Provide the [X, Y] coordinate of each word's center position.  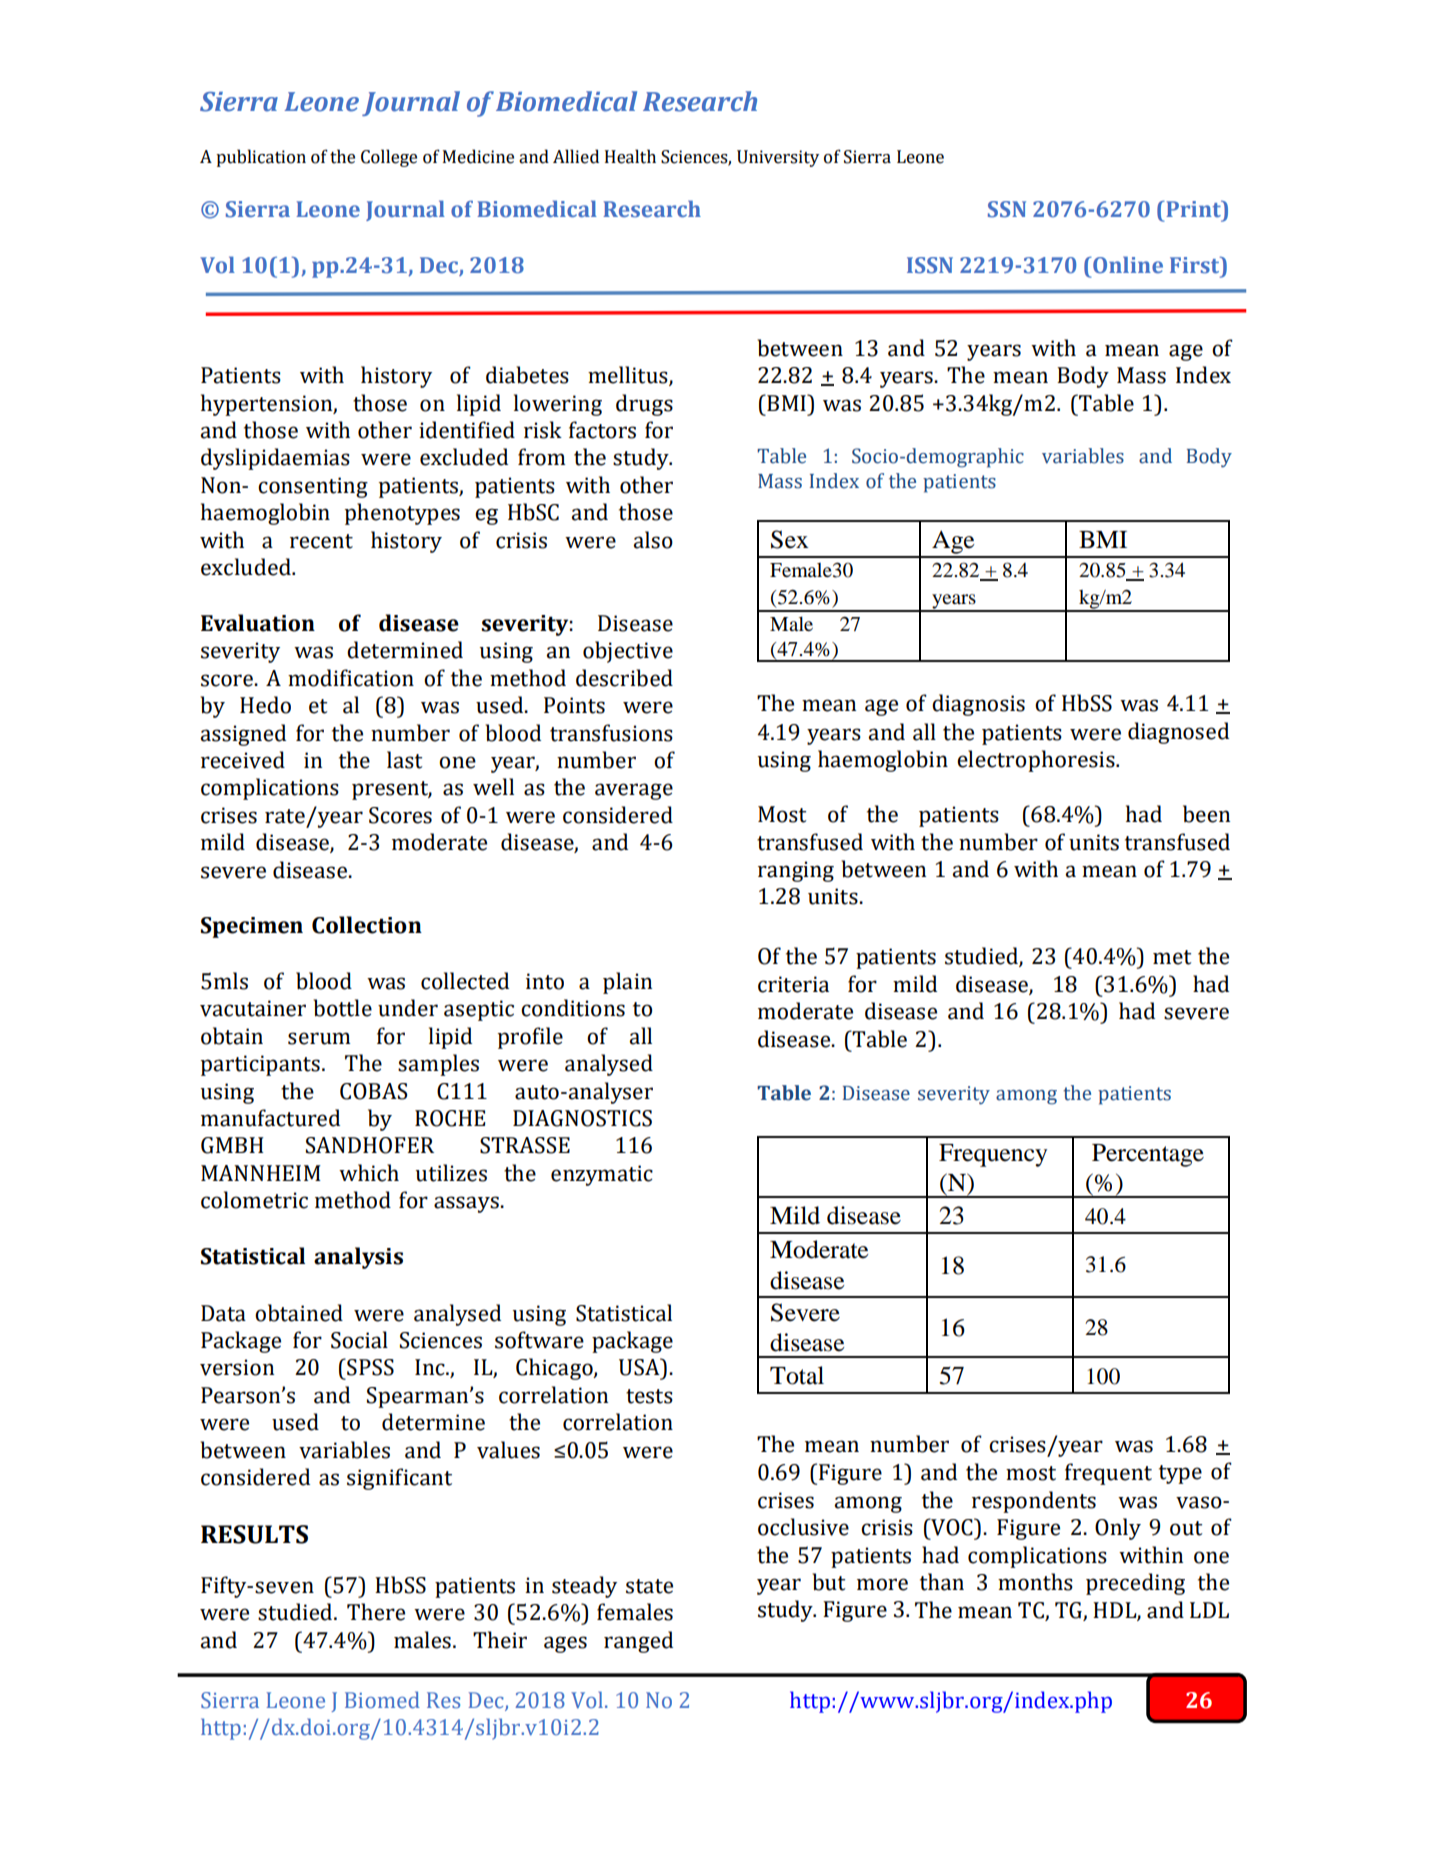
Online [1127, 264]
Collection [367, 925]
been [1206, 814]
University [778, 158]
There [376, 1612]
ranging [796, 871]
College [389, 158]
